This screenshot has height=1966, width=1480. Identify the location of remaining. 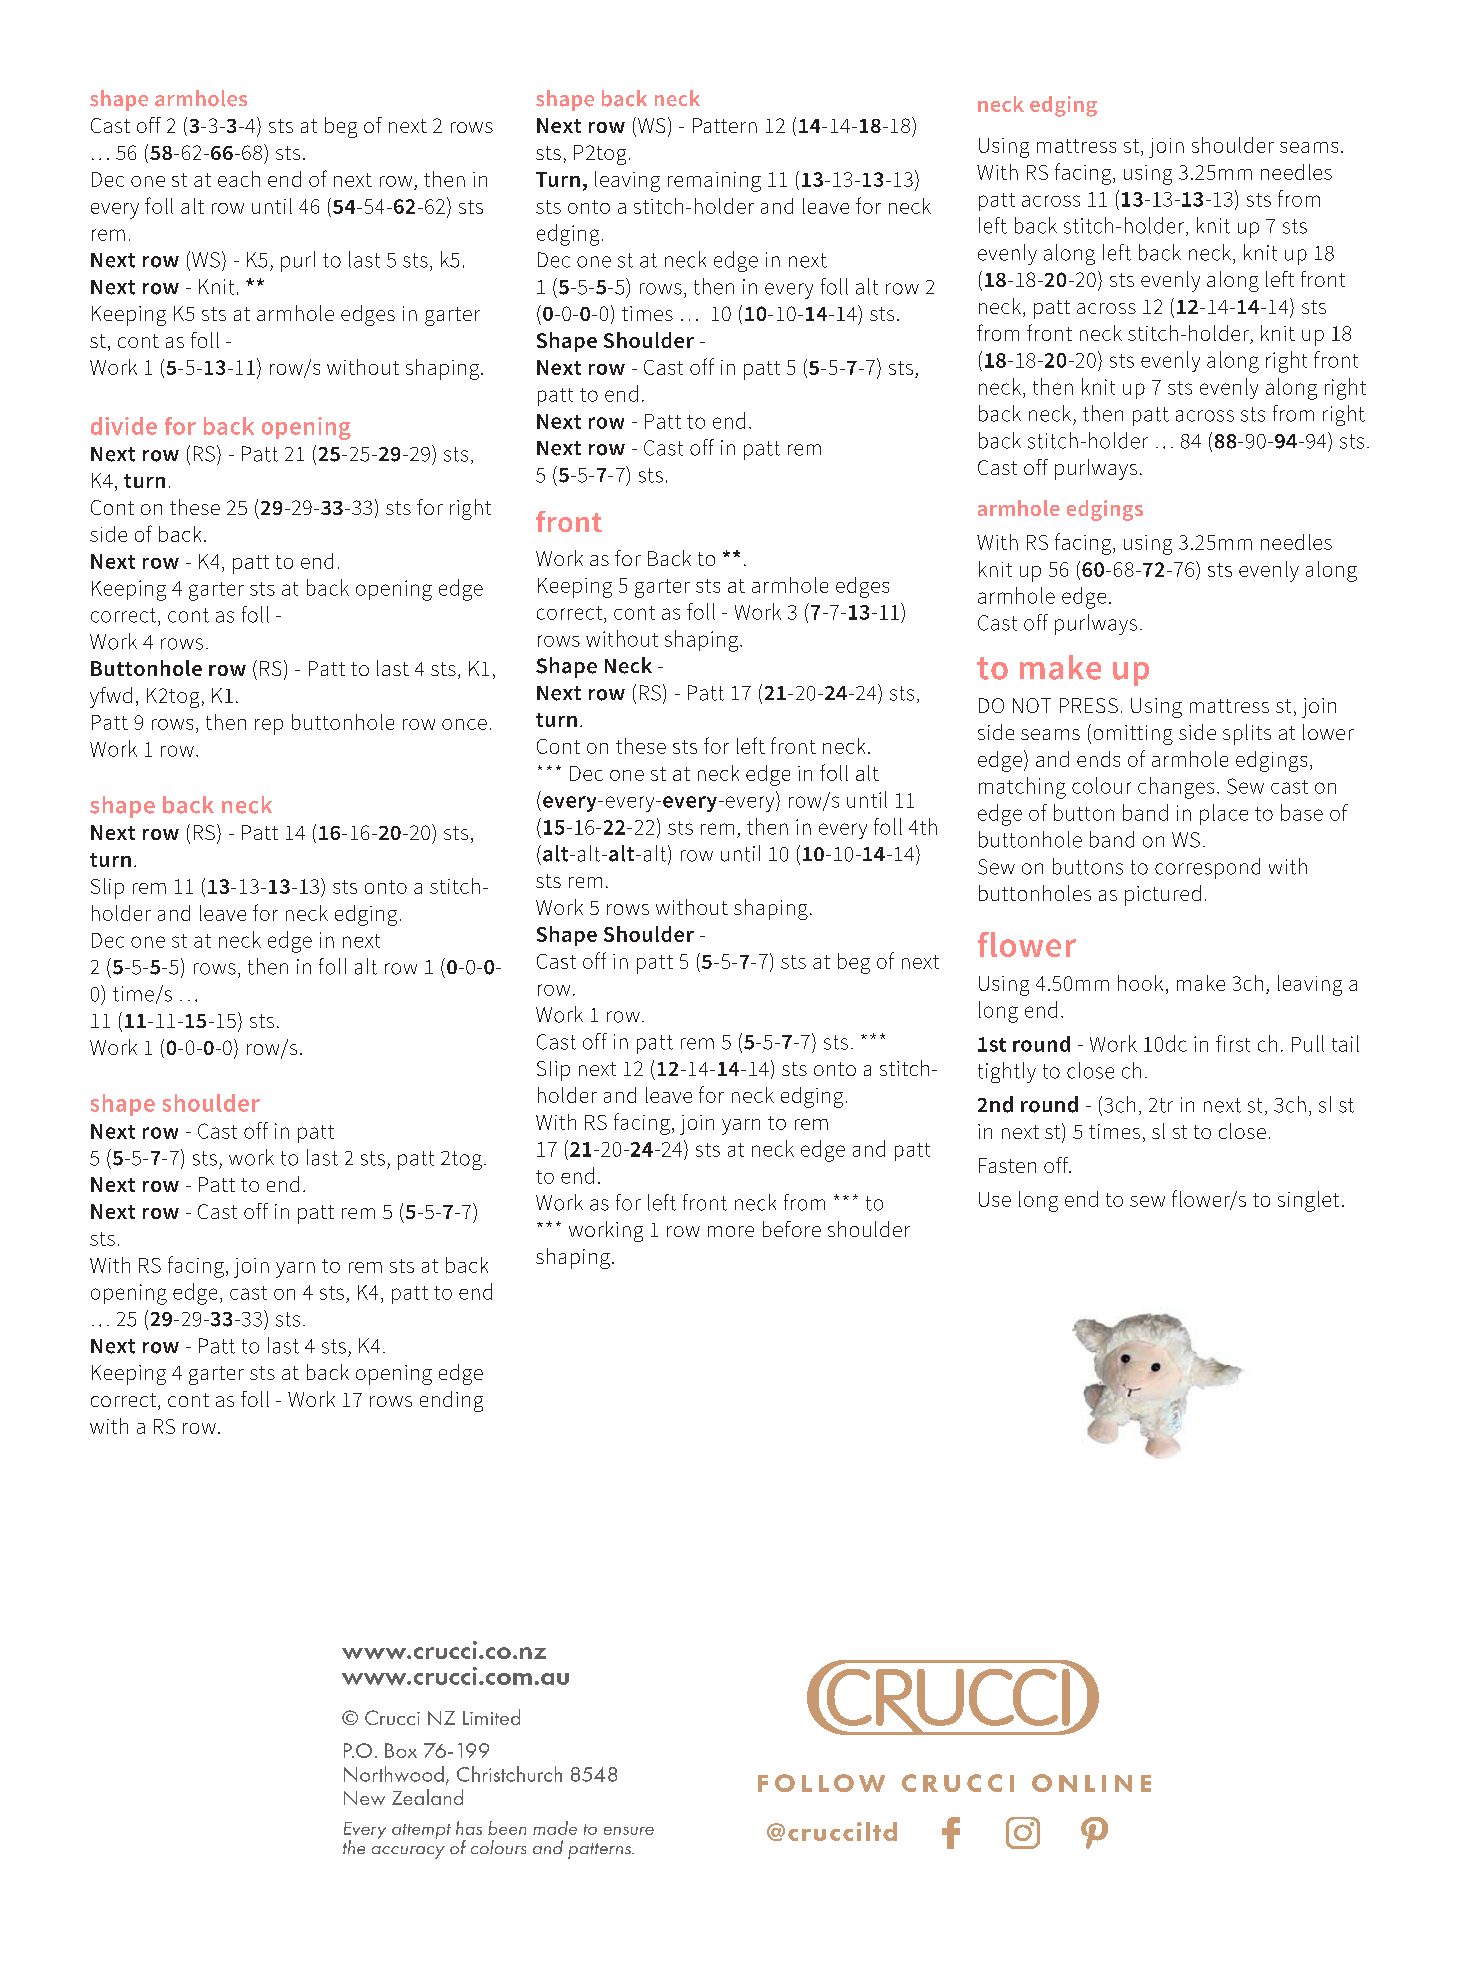
(714, 182).
